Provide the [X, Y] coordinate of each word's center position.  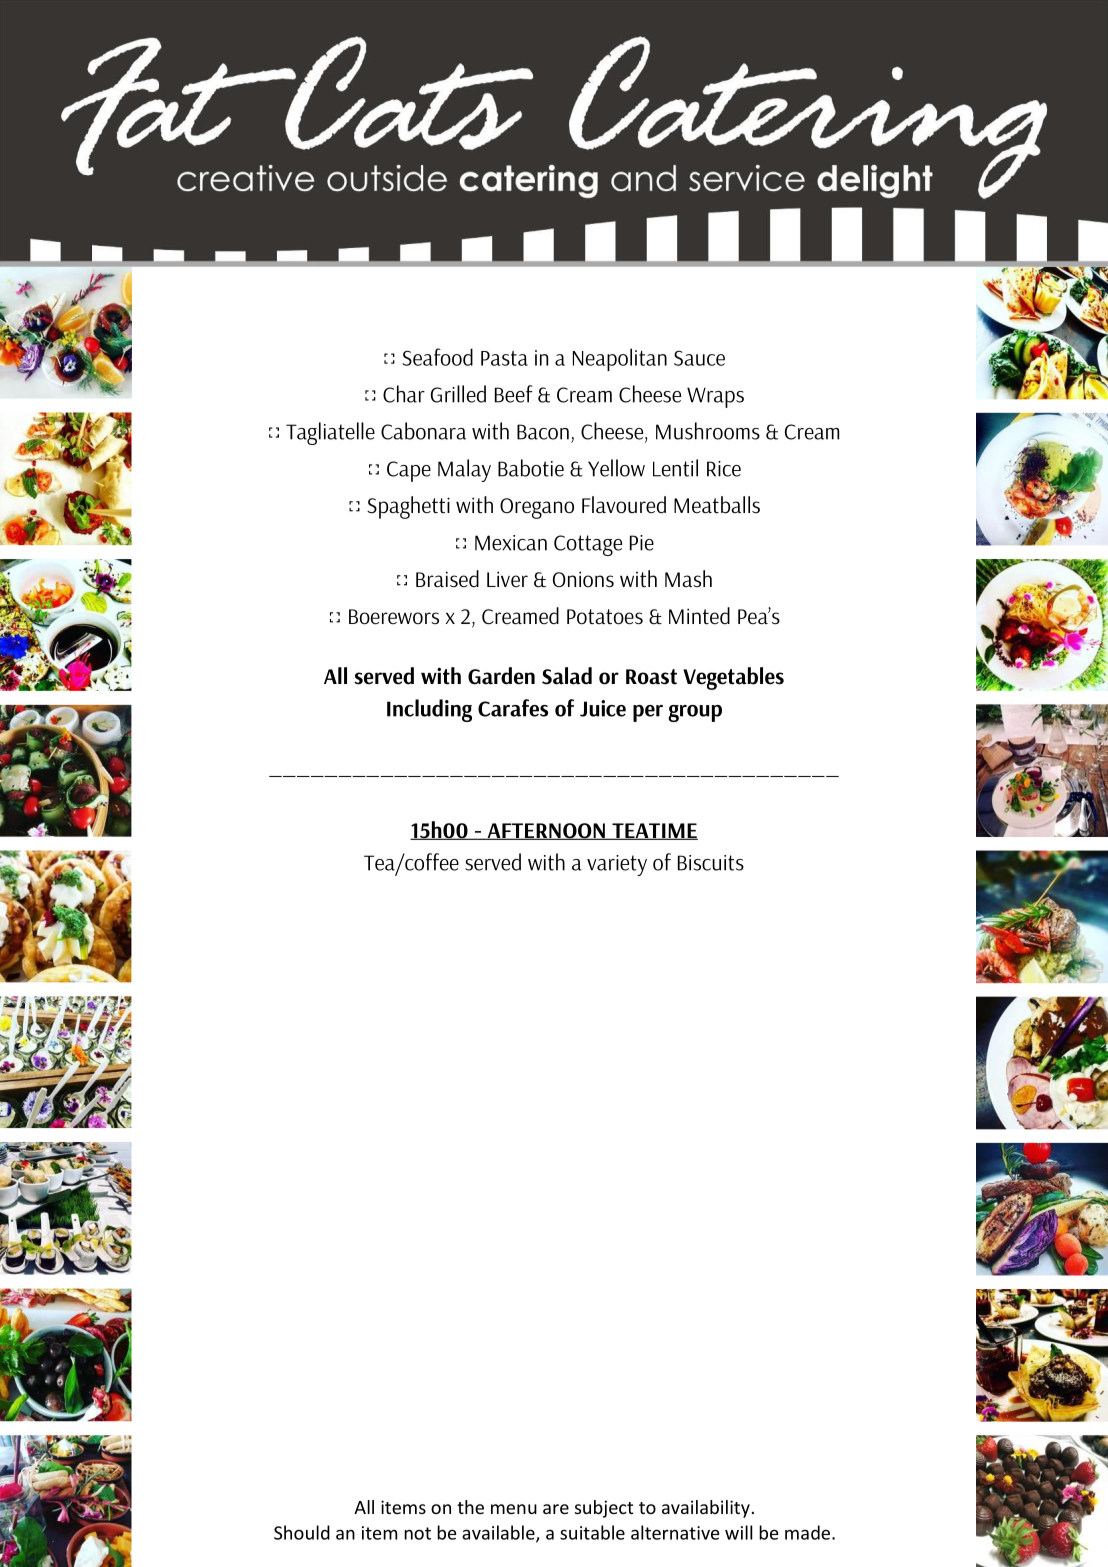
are [556, 1509]
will [738, 1532]
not [417, 1533]
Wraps [715, 397]
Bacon [543, 432]
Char [404, 394]
